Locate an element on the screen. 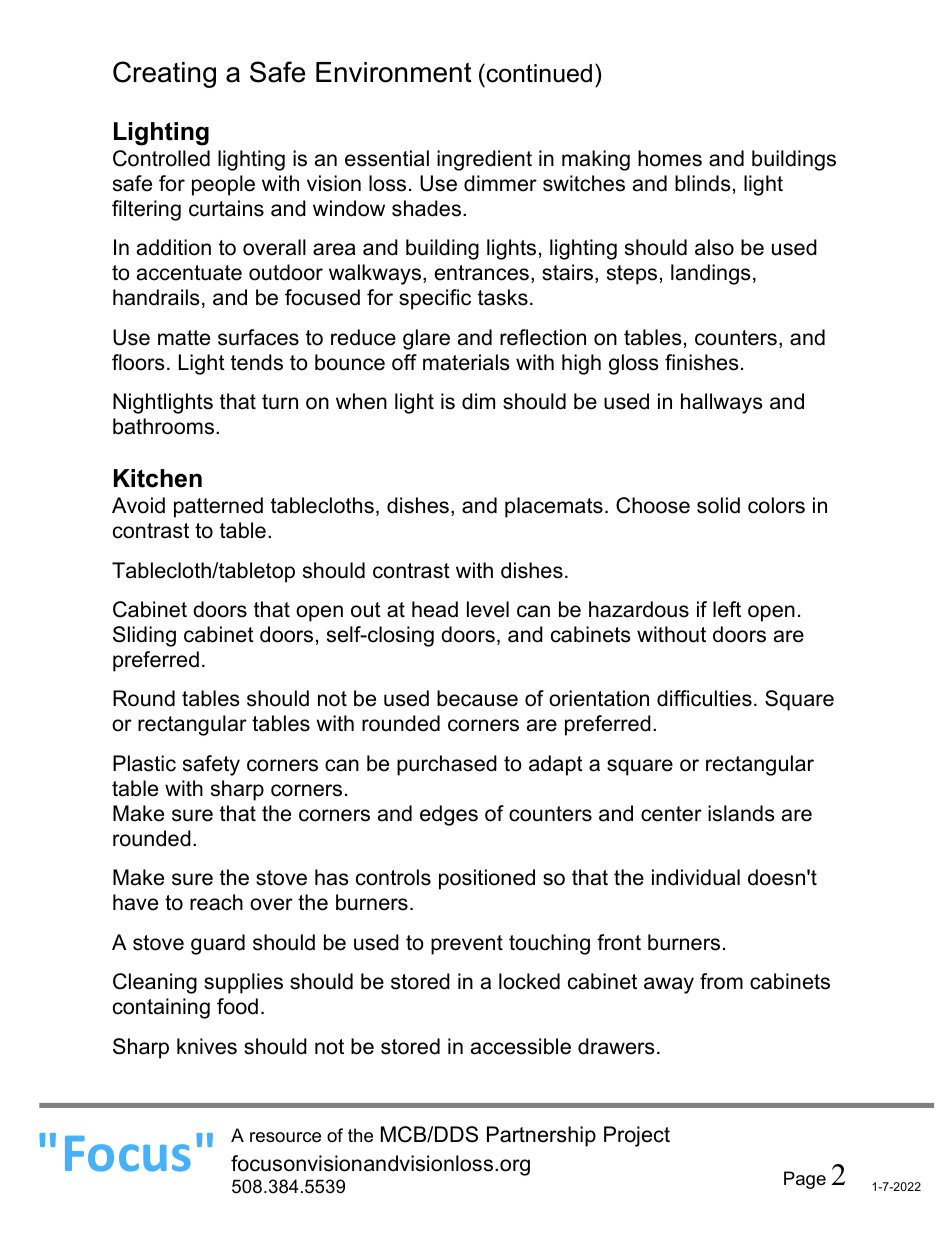  ingredient is located at coordinates (484, 160).
